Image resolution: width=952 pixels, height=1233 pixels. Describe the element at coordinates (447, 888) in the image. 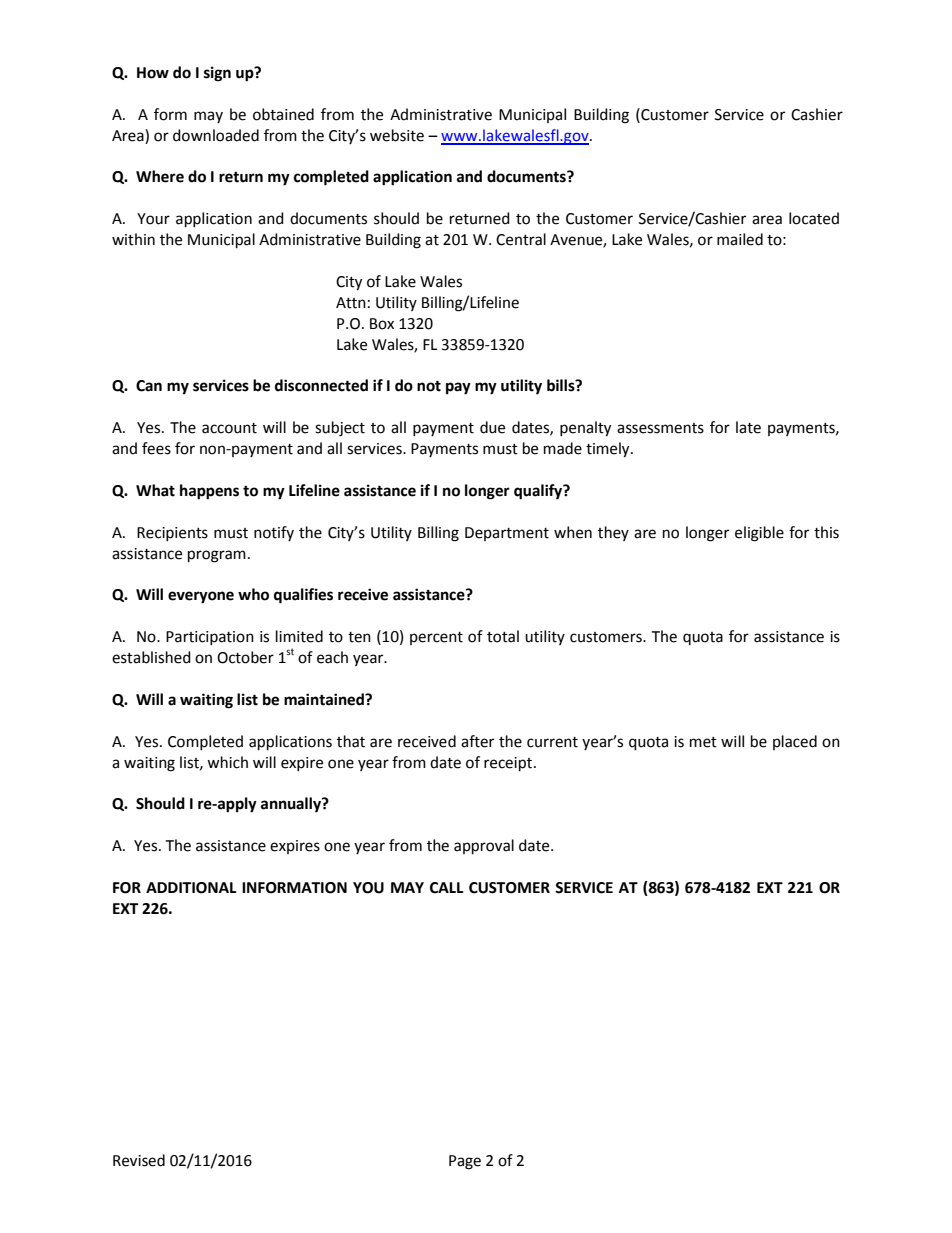

I see `CALL` at that location.
